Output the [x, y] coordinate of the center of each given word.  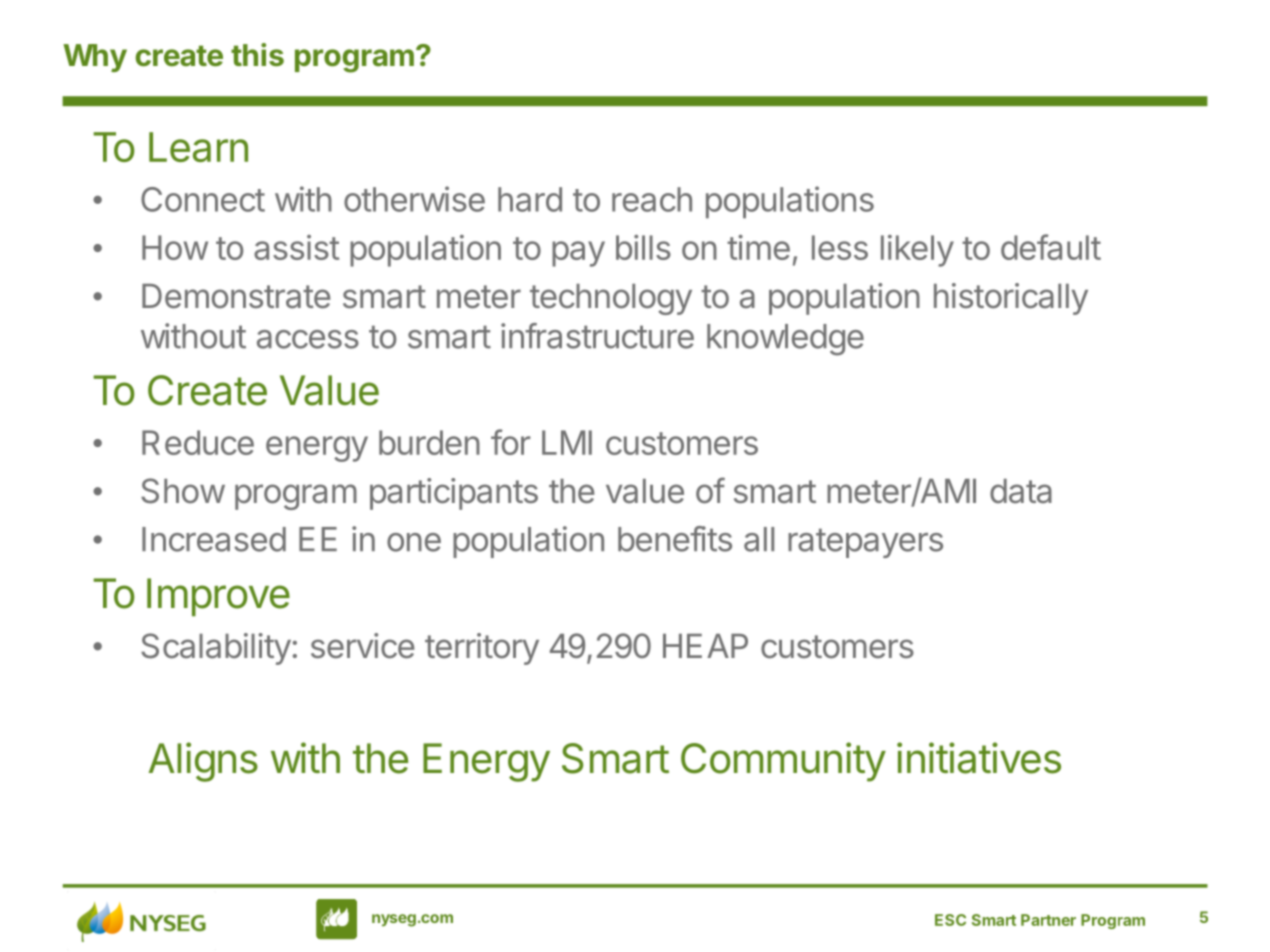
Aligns [203, 762]
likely [917, 251]
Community [783, 762]
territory [482, 649]
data [1021, 491]
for [511, 442]
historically [1011, 299]
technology [611, 299]
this [257, 55]
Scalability [216, 649]
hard [530, 199]
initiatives [979, 758]
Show [183, 491]
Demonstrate [236, 296]
